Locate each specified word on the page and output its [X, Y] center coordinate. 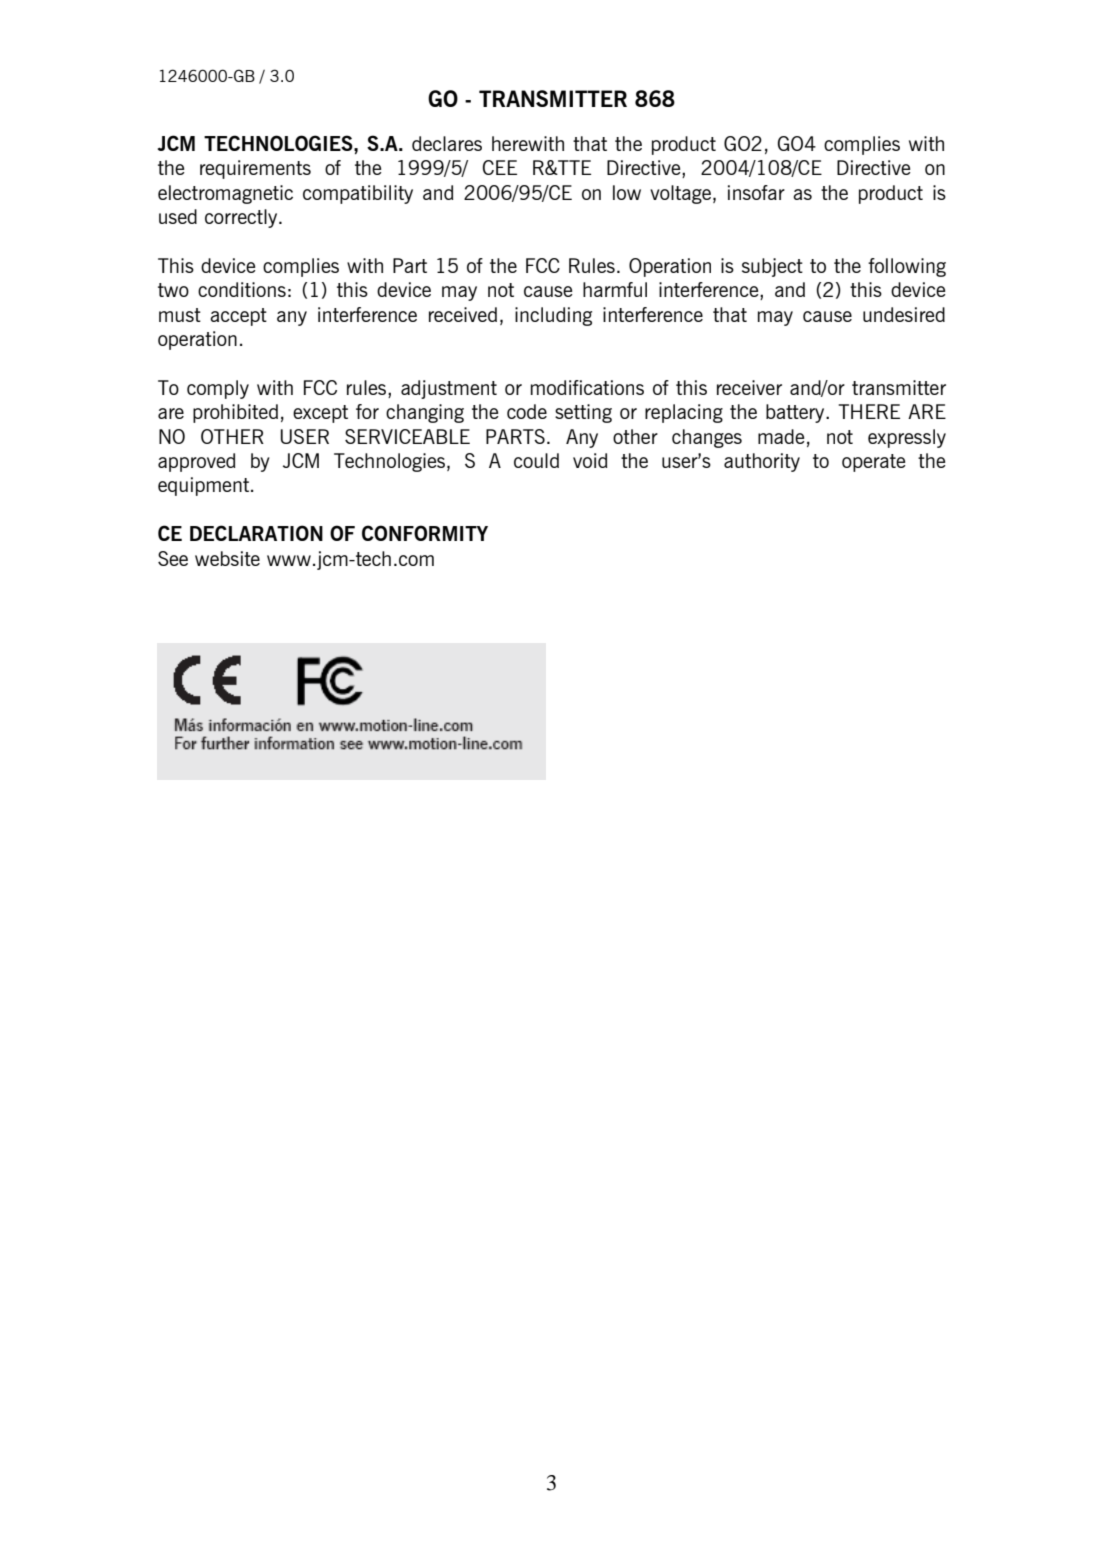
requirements [255, 169]
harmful [615, 289]
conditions [242, 289]
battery [796, 413]
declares [447, 143]
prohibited [235, 413]
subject [772, 267]
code [527, 411]
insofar [756, 192]
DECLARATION [256, 533]
